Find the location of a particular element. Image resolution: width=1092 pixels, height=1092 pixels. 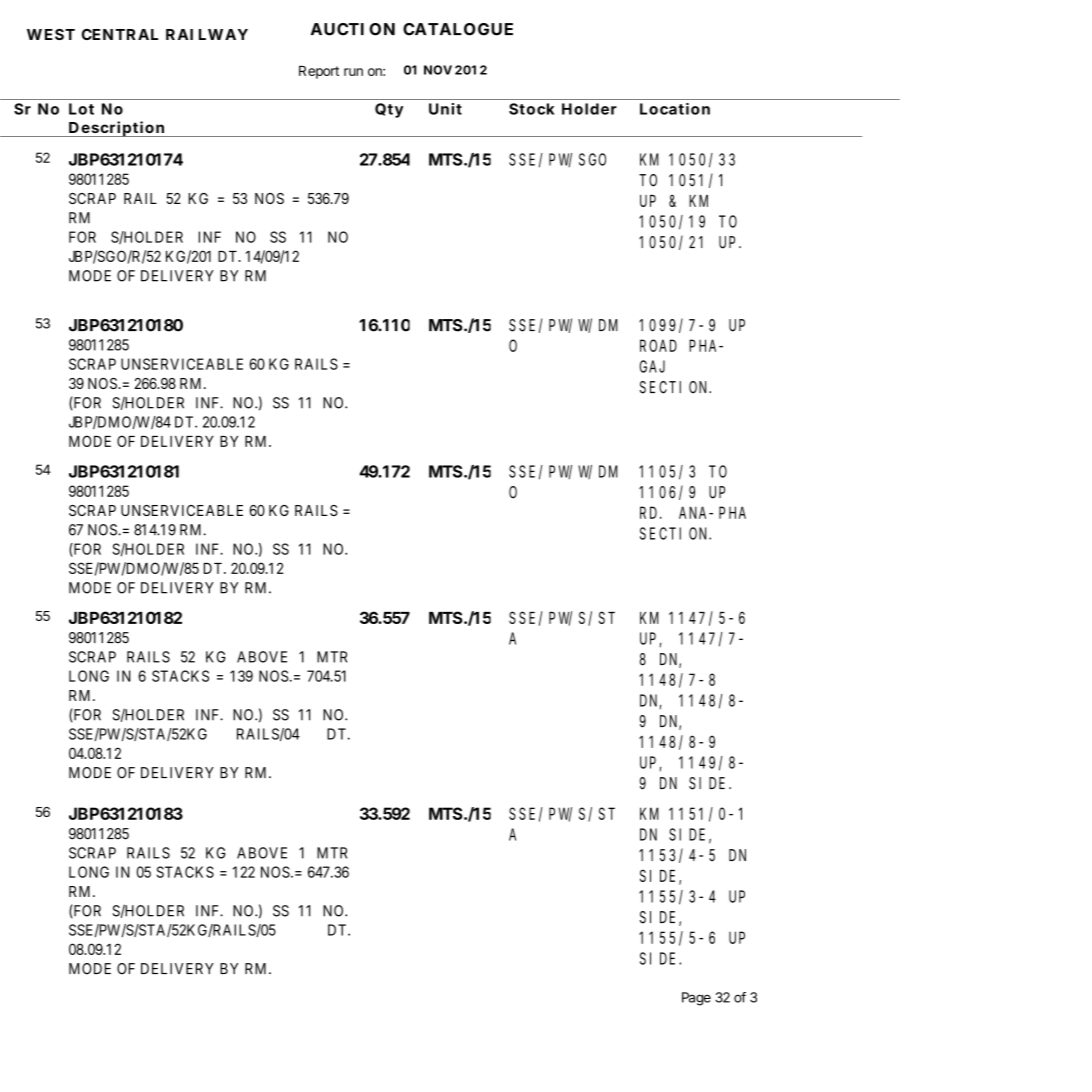

run is located at coordinates (353, 72).
